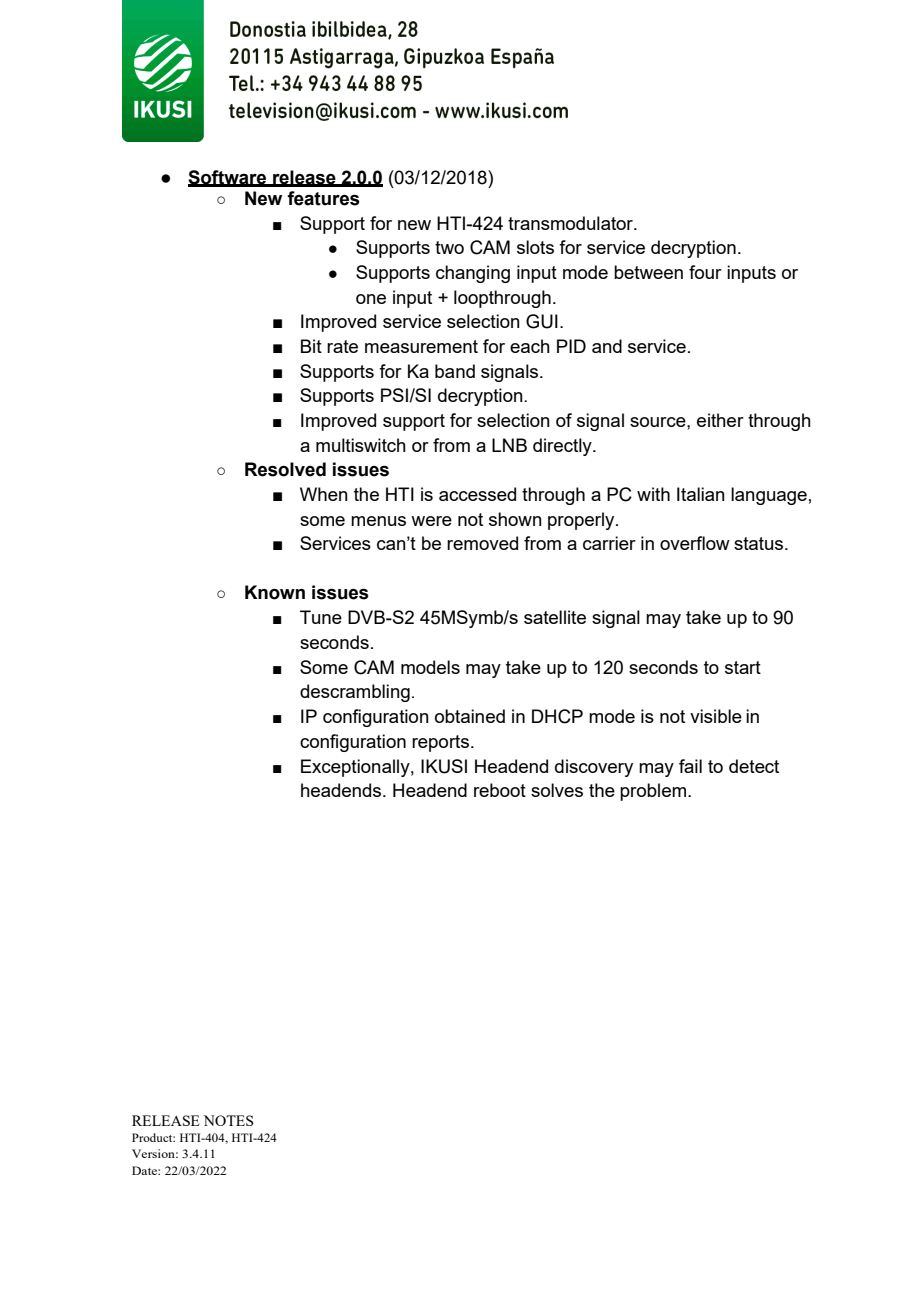  Describe the element at coordinates (323, 198) in the screenshot. I see `features` at that location.
